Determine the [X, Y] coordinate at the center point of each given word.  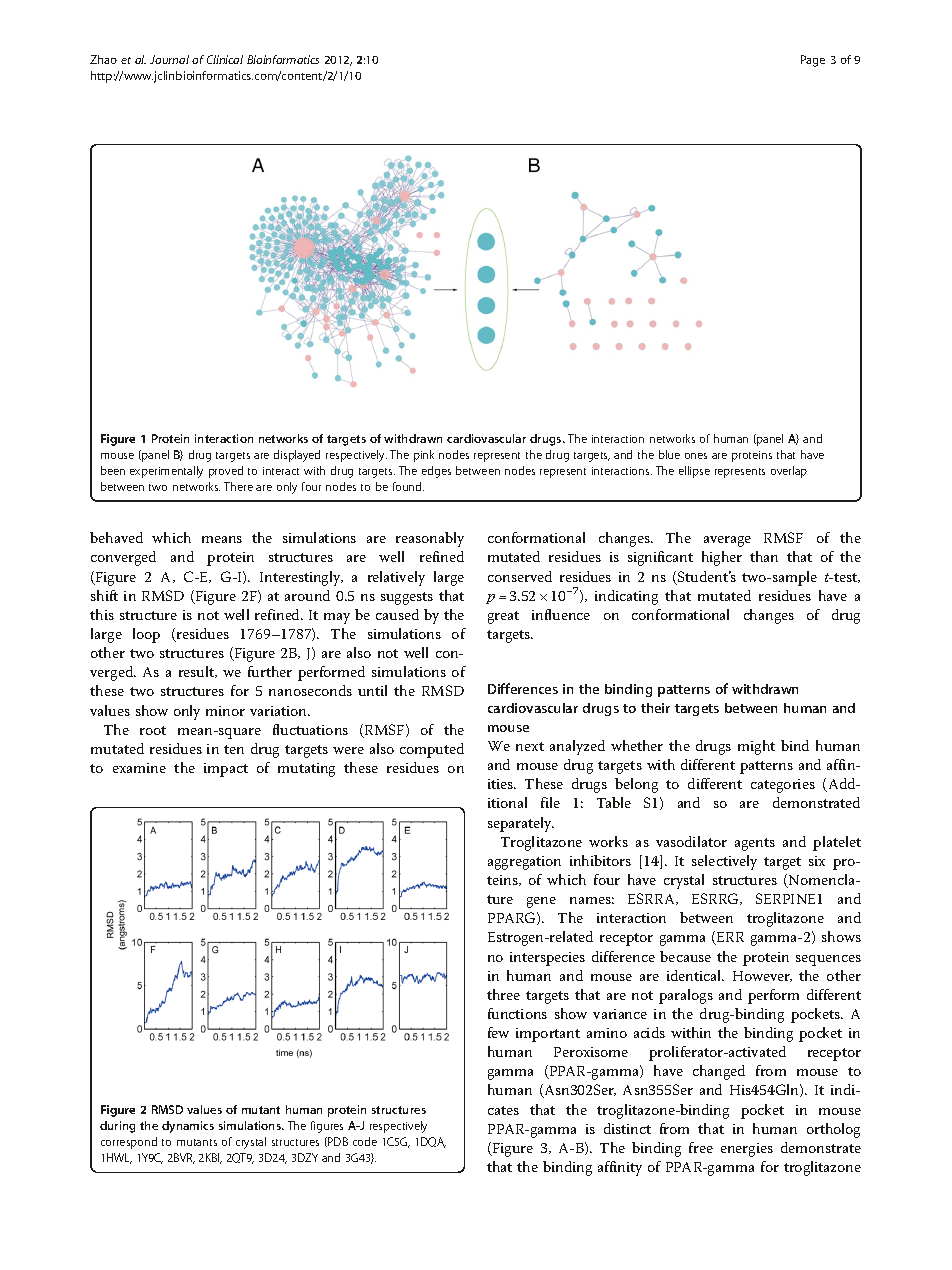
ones [696, 456]
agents [755, 844]
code [365, 1141]
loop [146, 635]
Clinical [225, 59]
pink [424, 456]
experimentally [166, 472]
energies [747, 1150]
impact [226, 770]
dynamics [188, 1127]
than [764, 556]
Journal [169, 59]
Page [813, 61]
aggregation [524, 863]
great [503, 617]
